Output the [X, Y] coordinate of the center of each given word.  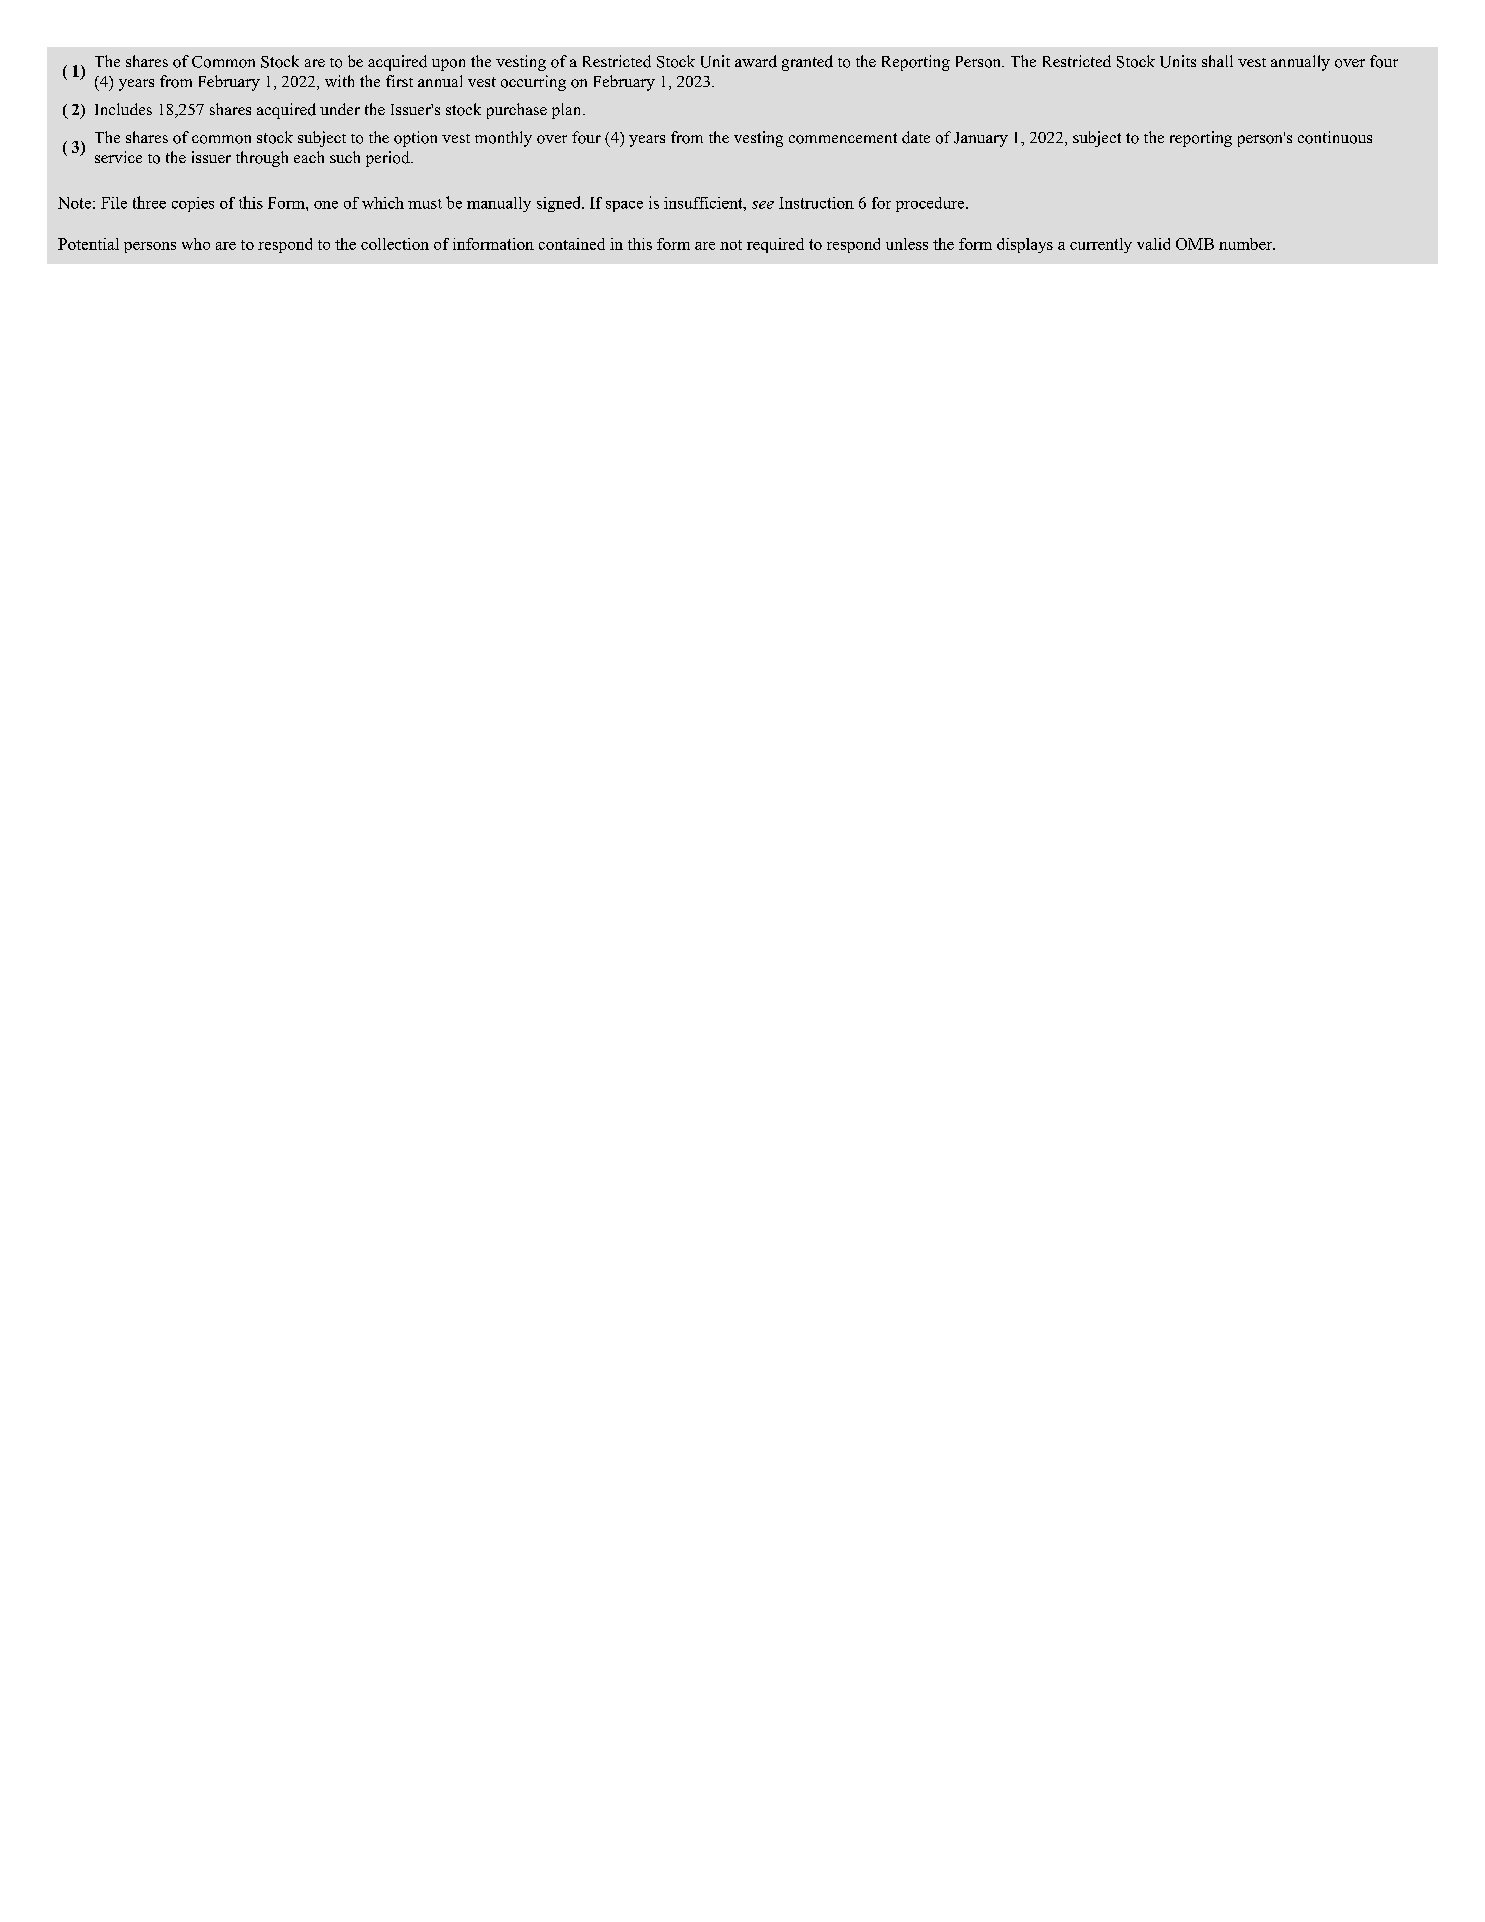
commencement [843, 138]
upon [448, 65]
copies [193, 204]
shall [1217, 61]
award [756, 61]
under [340, 109]
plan [568, 111]
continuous [1335, 137]
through [262, 159]
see [763, 205]
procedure [931, 204]
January [981, 139]
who [196, 244]
